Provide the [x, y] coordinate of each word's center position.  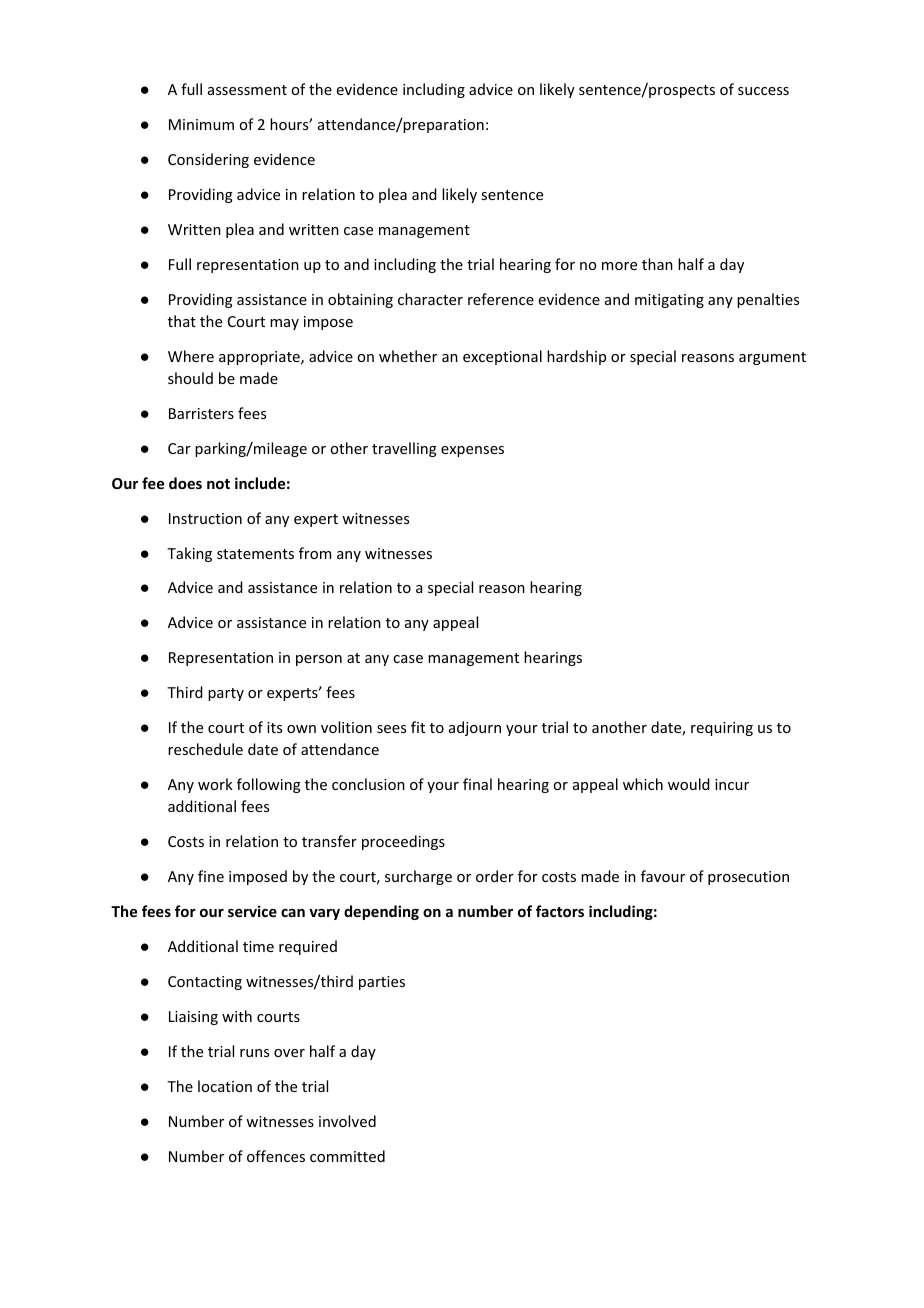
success [763, 91]
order [495, 876]
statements [255, 554]
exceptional [502, 357]
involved [347, 1121]
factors [560, 911]
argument [772, 358]
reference [501, 299]
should [190, 378]
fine [211, 876]
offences [276, 1156]
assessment [247, 90]
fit [418, 727]
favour [663, 876]
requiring [722, 729]
